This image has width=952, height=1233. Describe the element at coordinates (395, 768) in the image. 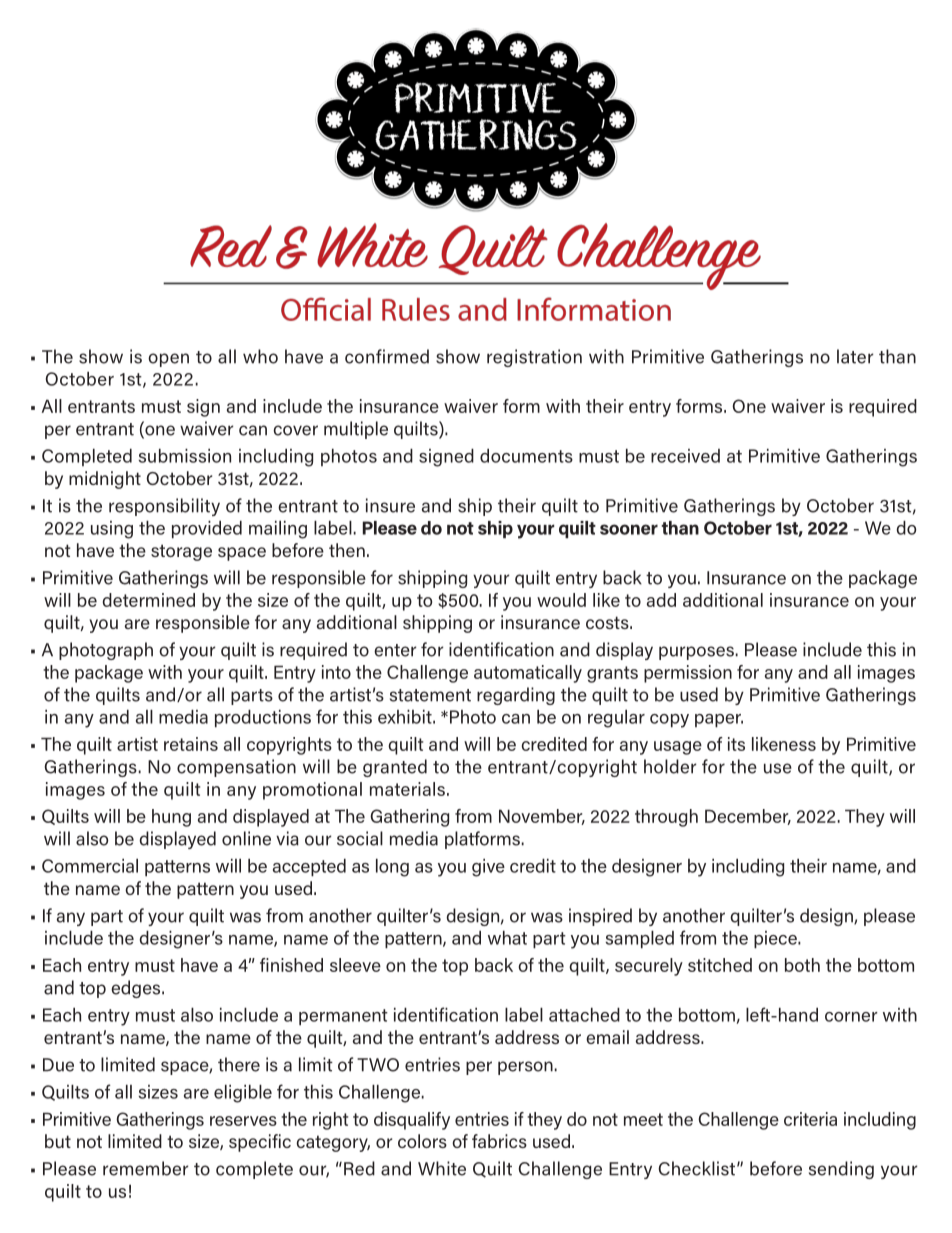

I see `granted` at that location.
